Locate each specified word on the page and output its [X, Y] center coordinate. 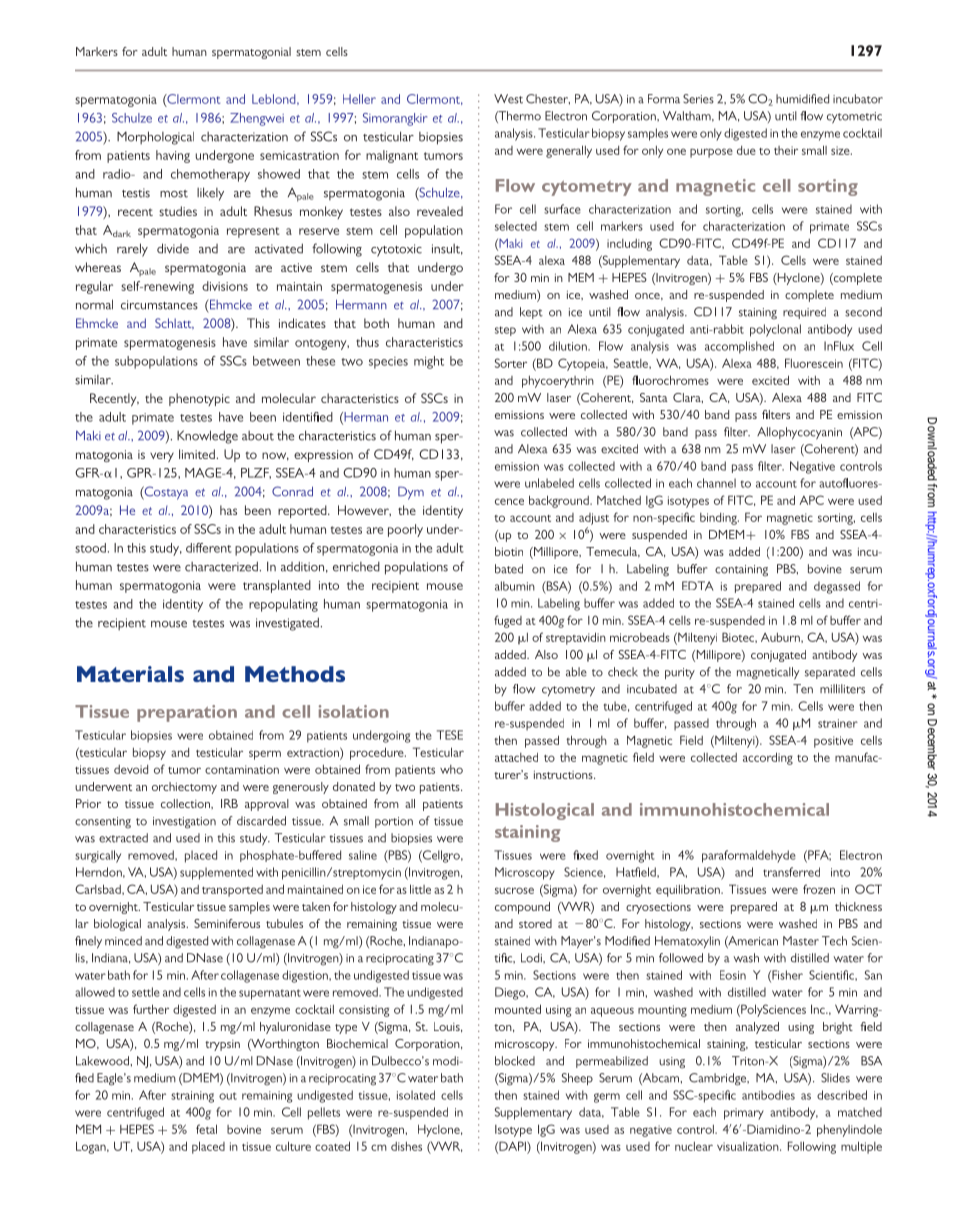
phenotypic [199, 399]
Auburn [781, 637]
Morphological [155, 138]
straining [192, 1097]
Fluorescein [814, 363]
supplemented [216, 873]
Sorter [511, 363]
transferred [791, 872]
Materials [130, 674]
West [508, 99]
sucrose [514, 890]
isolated [416, 1095]
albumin [515, 586]
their [786, 150]
